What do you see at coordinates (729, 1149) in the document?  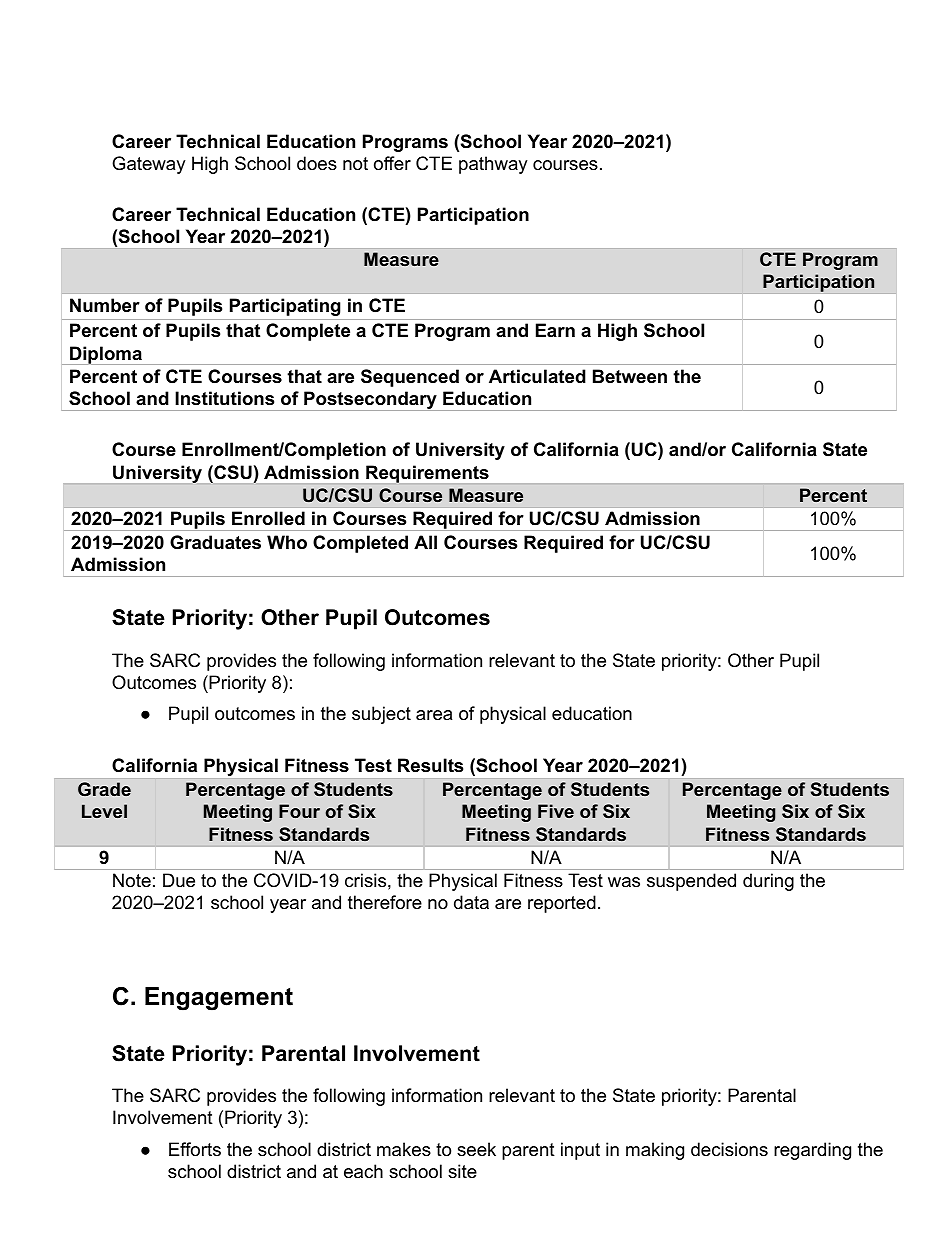 I see `decisions` at bounding box center [729, 1149].
